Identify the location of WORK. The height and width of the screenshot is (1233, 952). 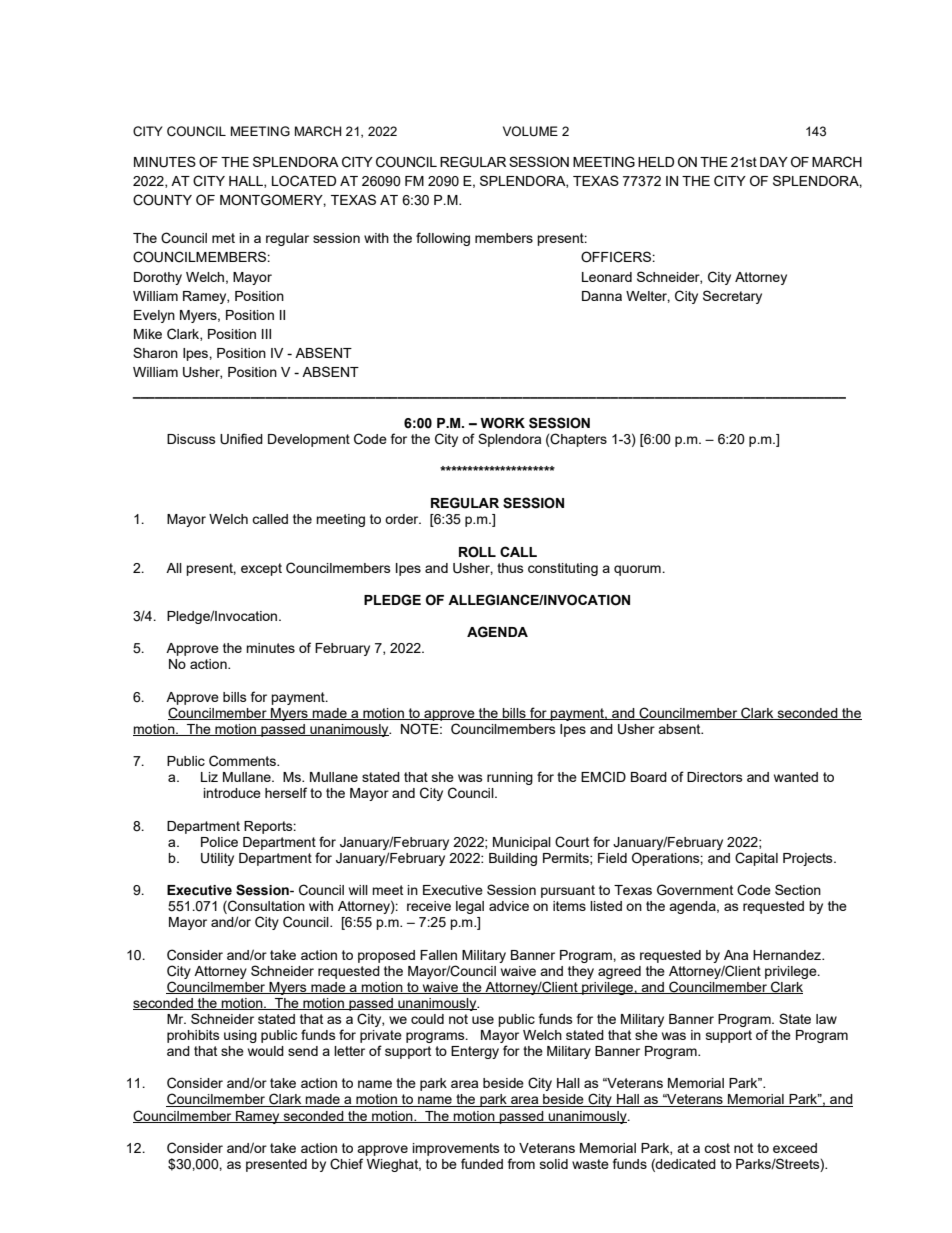
(502, 423).
